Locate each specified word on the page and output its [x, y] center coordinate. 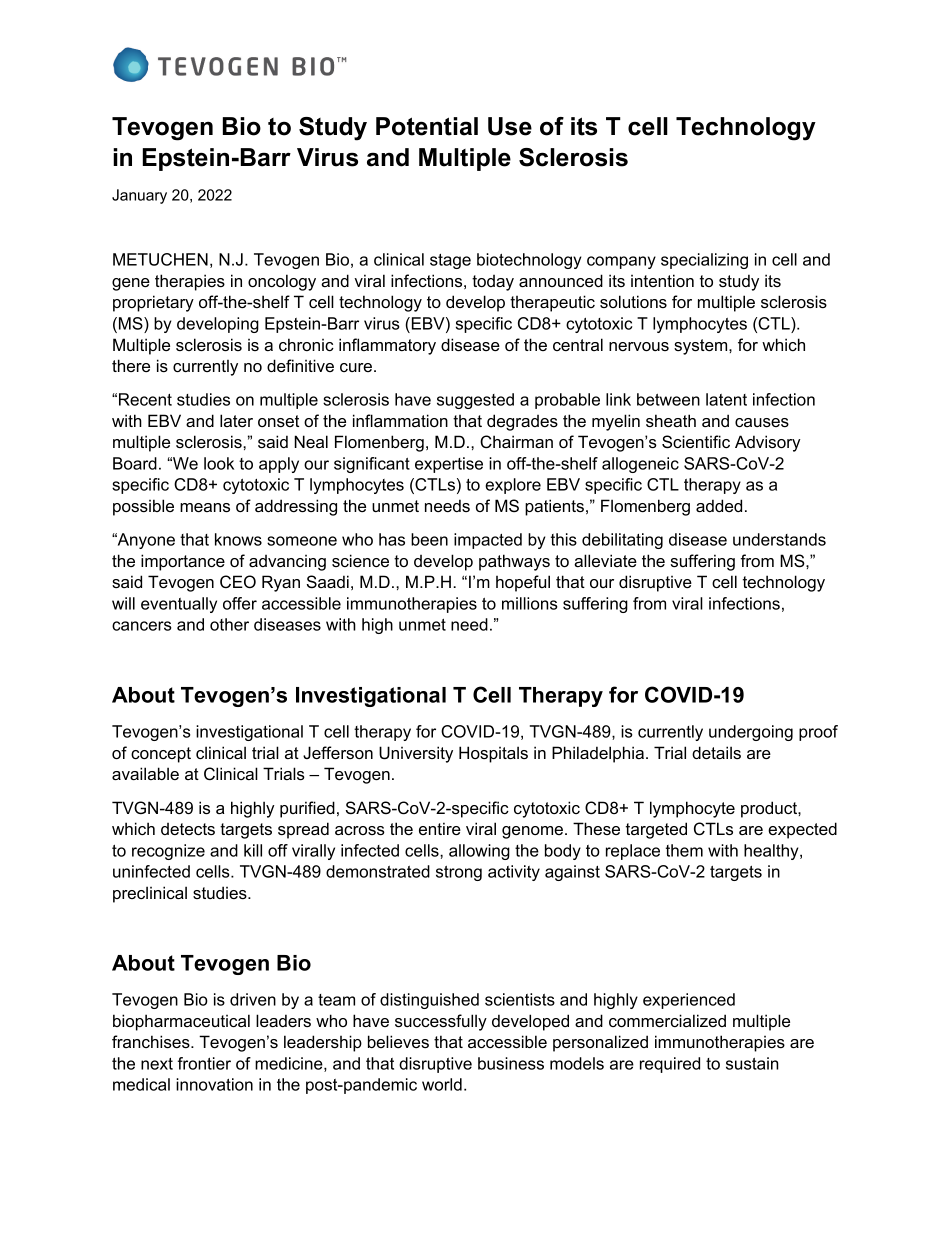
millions [530, 603]
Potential [427, 126]
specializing [704, 261]
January [139, 196]
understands [779, 539]
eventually [179, 605]
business [511, 1063]
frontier [204, 1063]
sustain [752, 1063]
